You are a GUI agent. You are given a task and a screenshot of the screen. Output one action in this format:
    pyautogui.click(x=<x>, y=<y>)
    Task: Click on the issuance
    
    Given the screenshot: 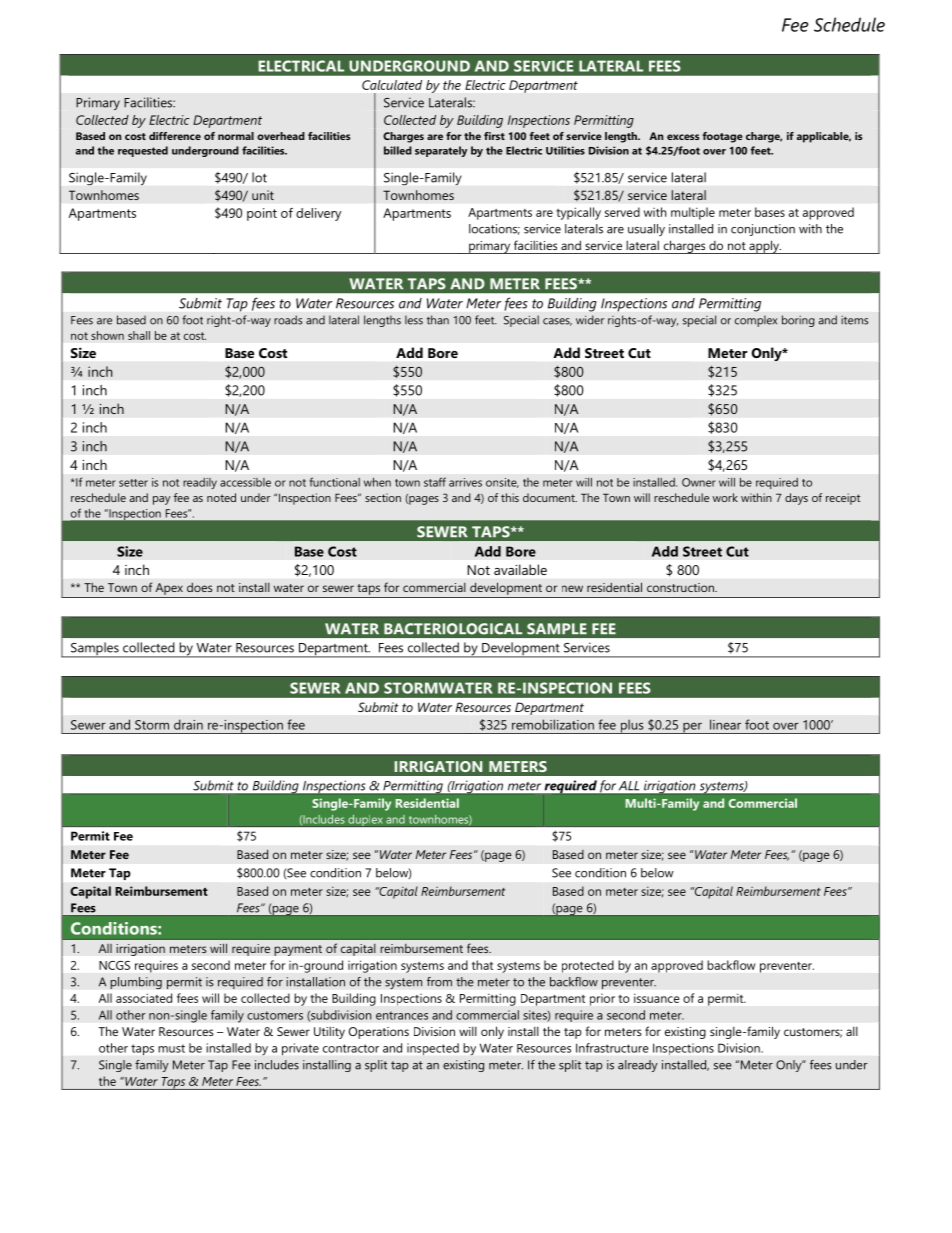 What is the action you would take?
    pyautogui.click(x=657, y=998)
